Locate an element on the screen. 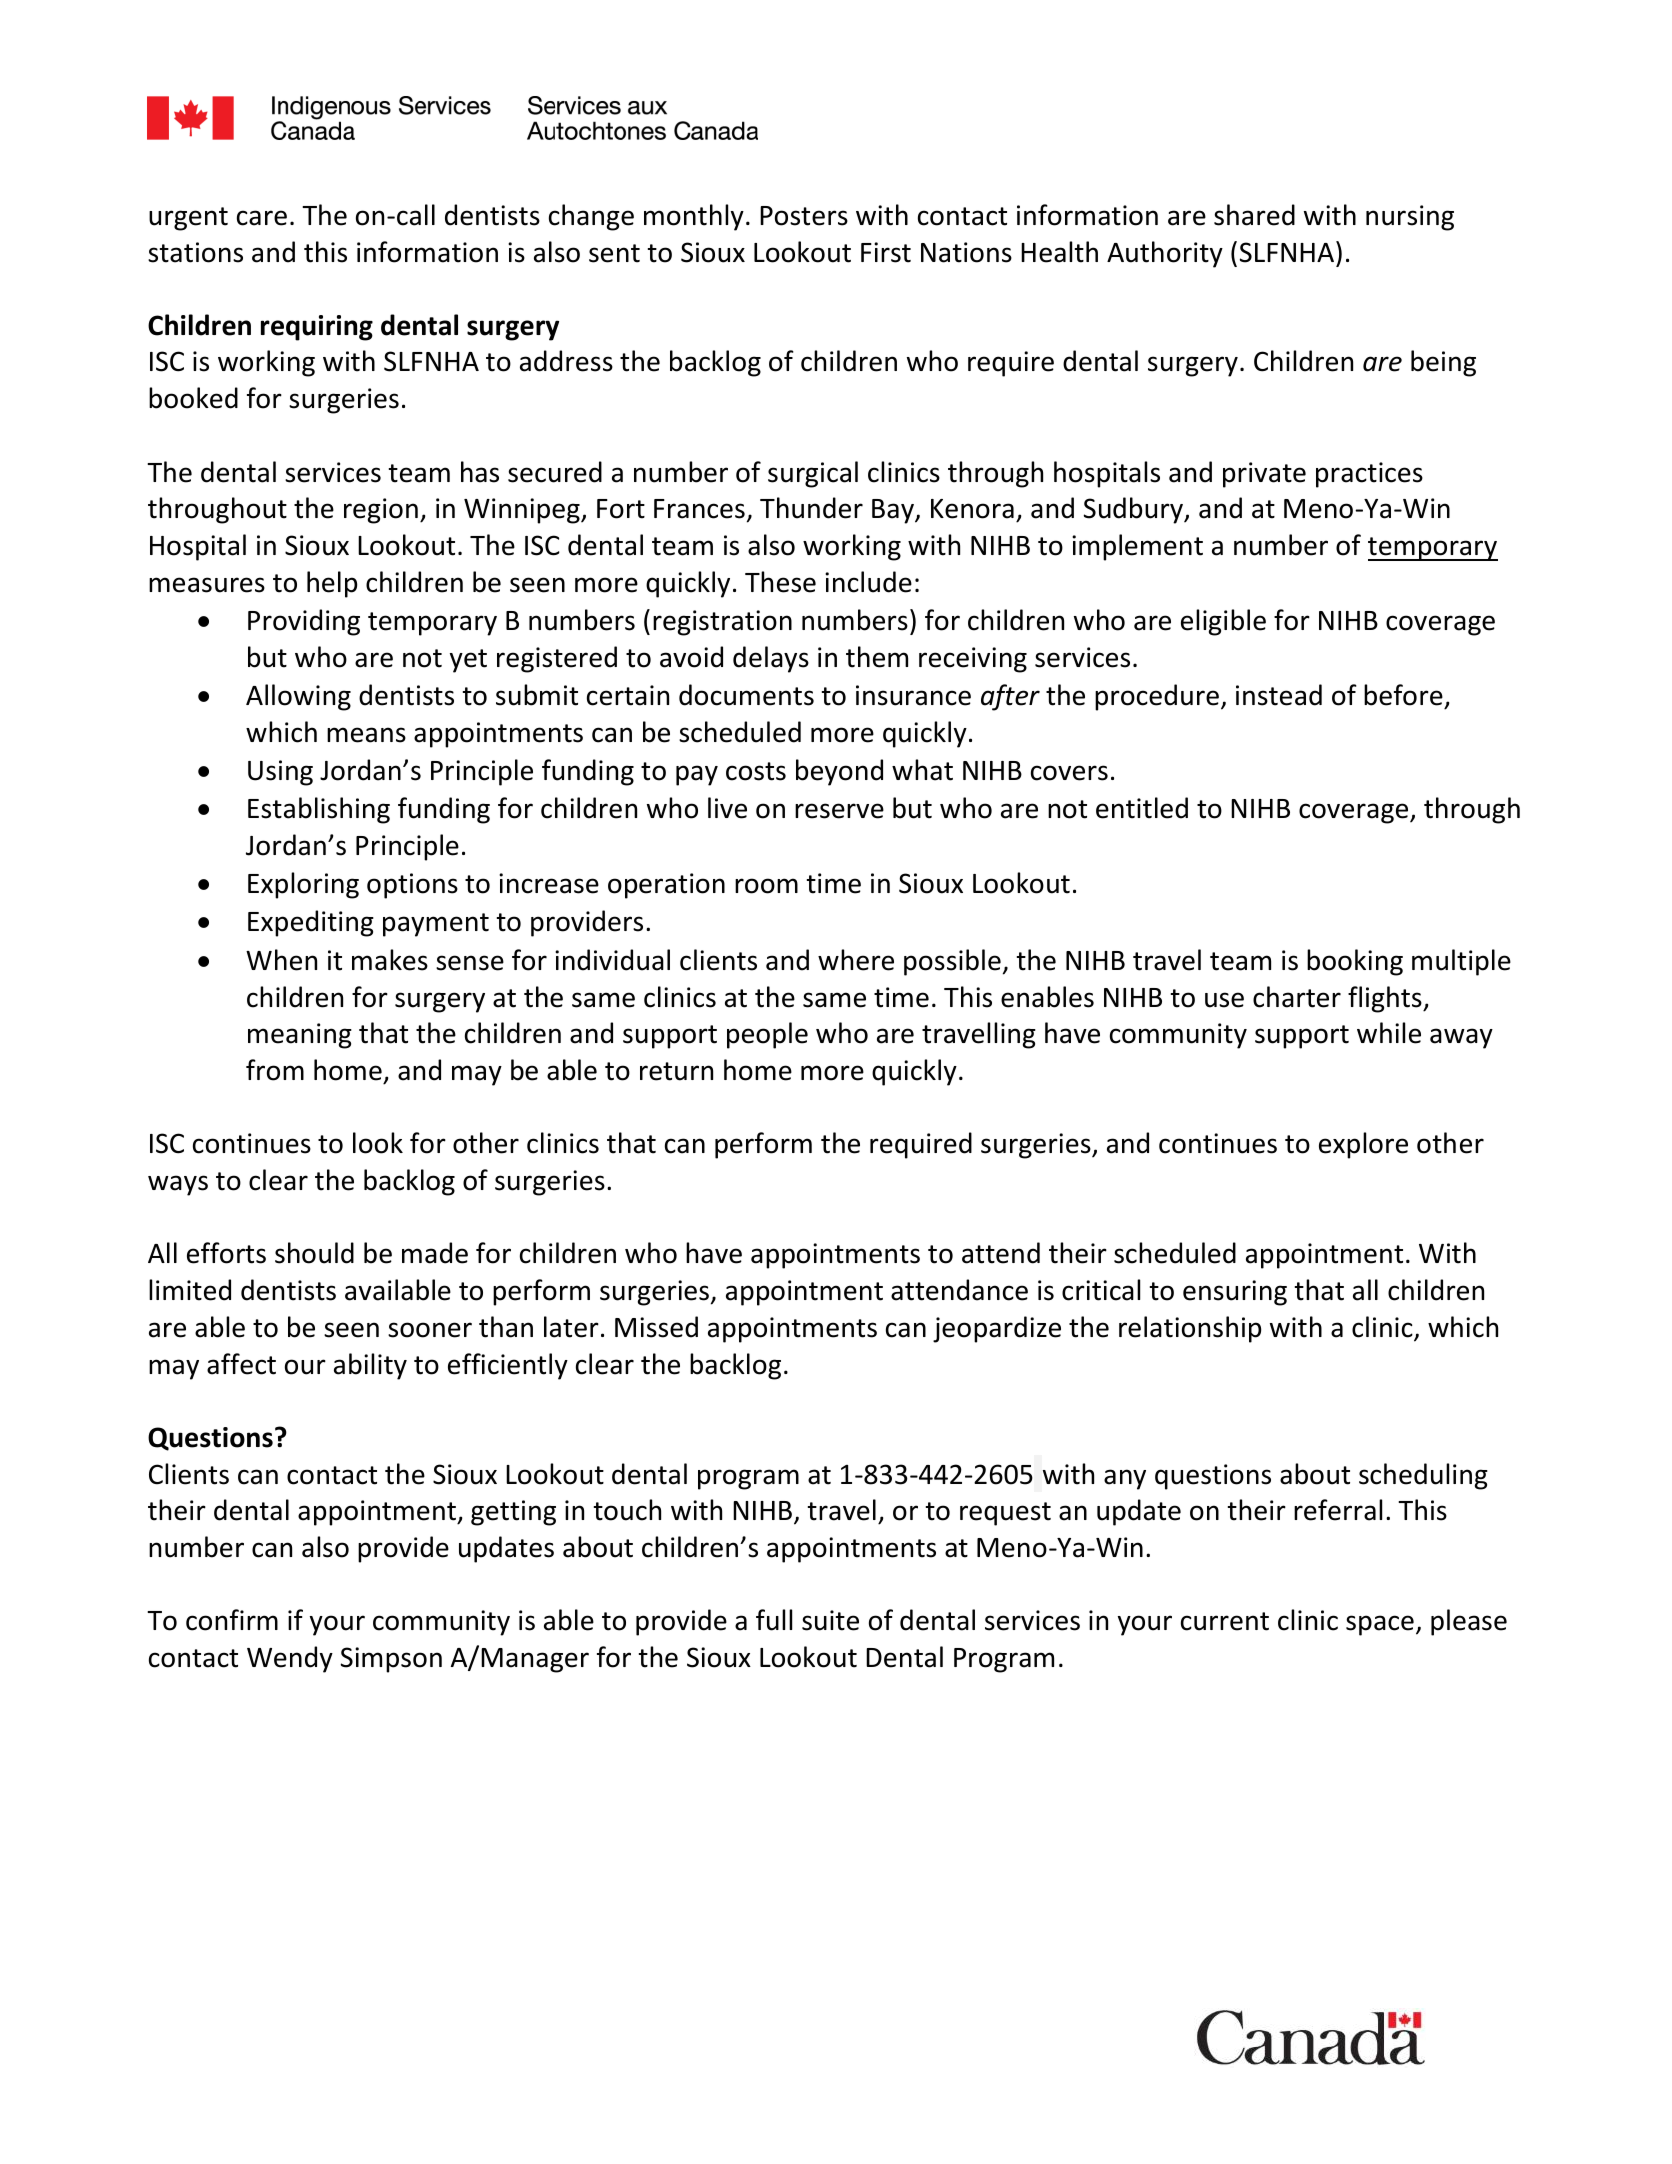 The width and height of the screenshot is (1672, 2164). explore is located at coordinates (1363, 1145).
